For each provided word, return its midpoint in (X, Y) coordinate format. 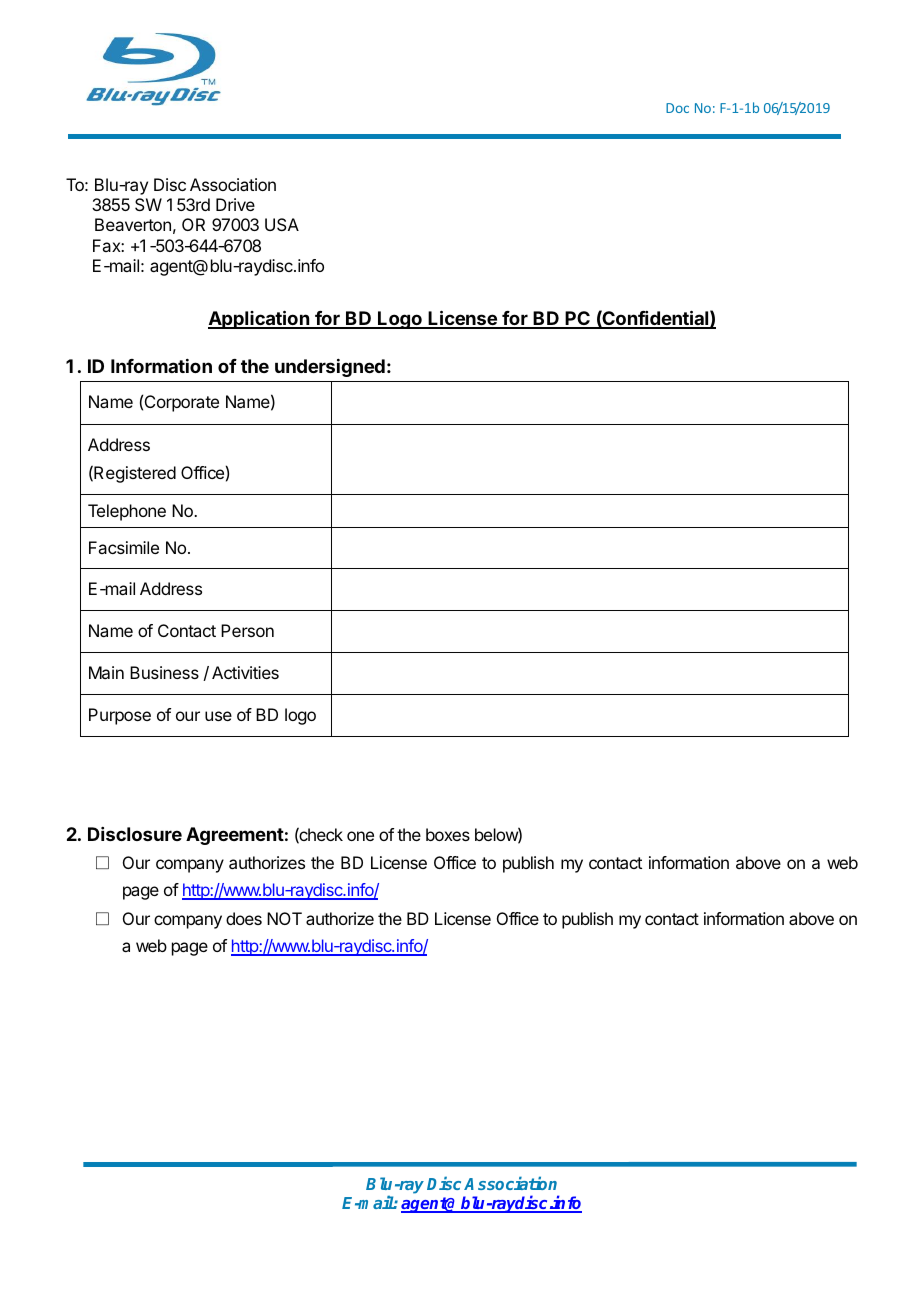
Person (247, 630)
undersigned (330, 368)
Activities (245, 672)
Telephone (127, 512)
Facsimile (124, 547)
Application (259, 319)
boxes (448, 834)
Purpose (120, 716)
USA (282, 224)
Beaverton (133, 224)
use (218, 716)
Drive (235, 204)
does (244, 918)
